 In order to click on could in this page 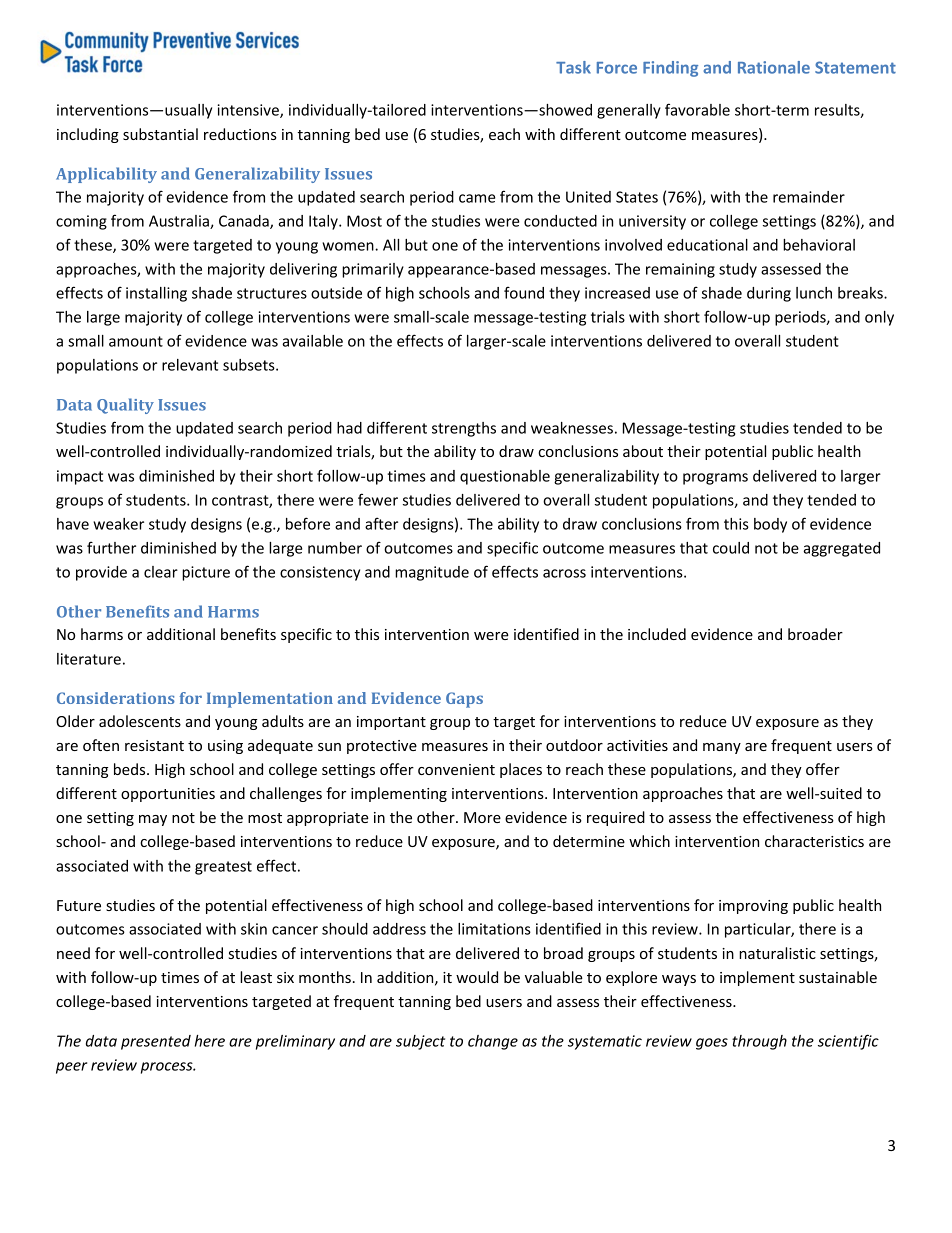, I will do `click(731, 548)`.
